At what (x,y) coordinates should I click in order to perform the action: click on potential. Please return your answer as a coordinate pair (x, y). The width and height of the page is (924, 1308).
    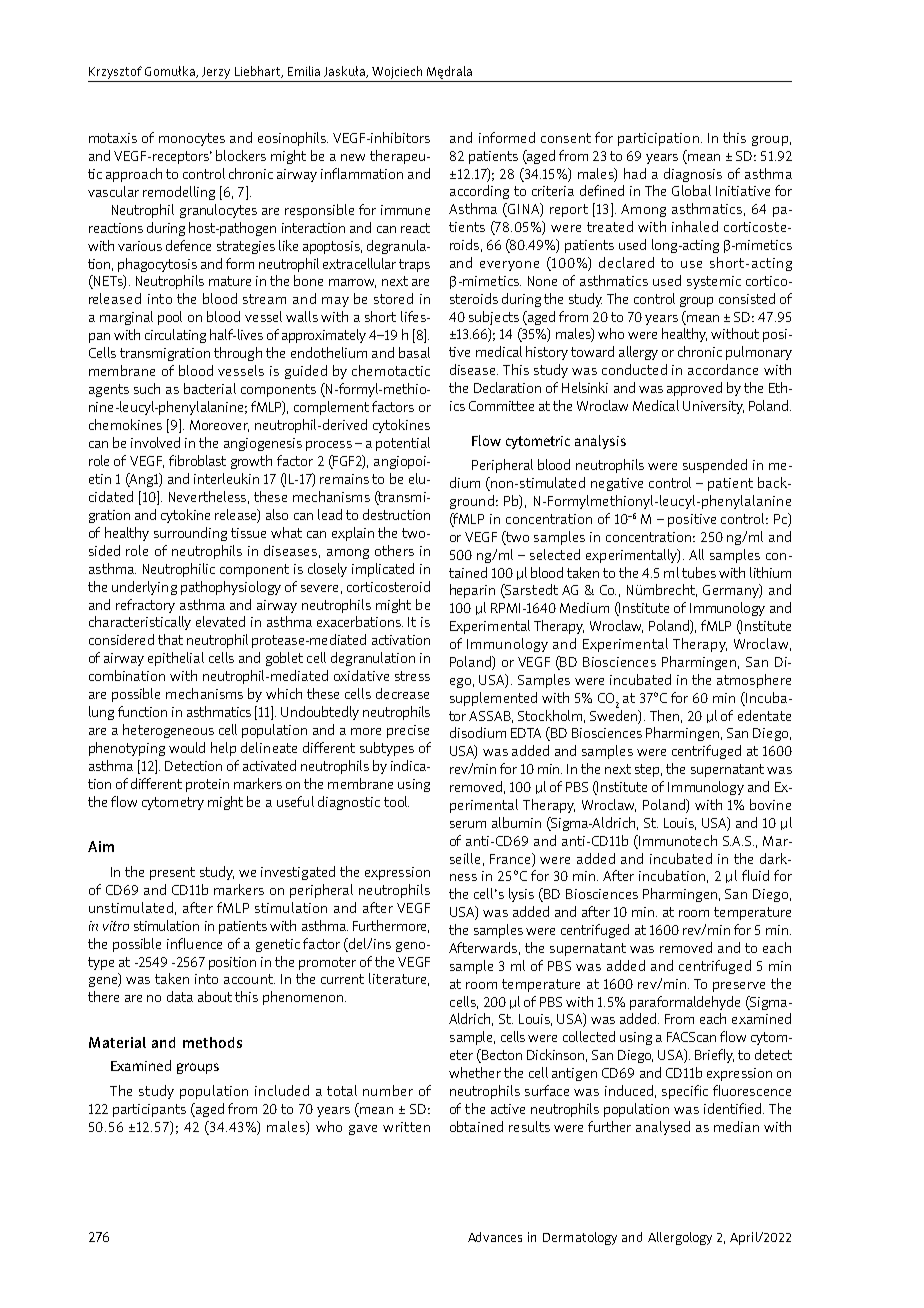
    Looking at the image, I should click on (403, 444).
